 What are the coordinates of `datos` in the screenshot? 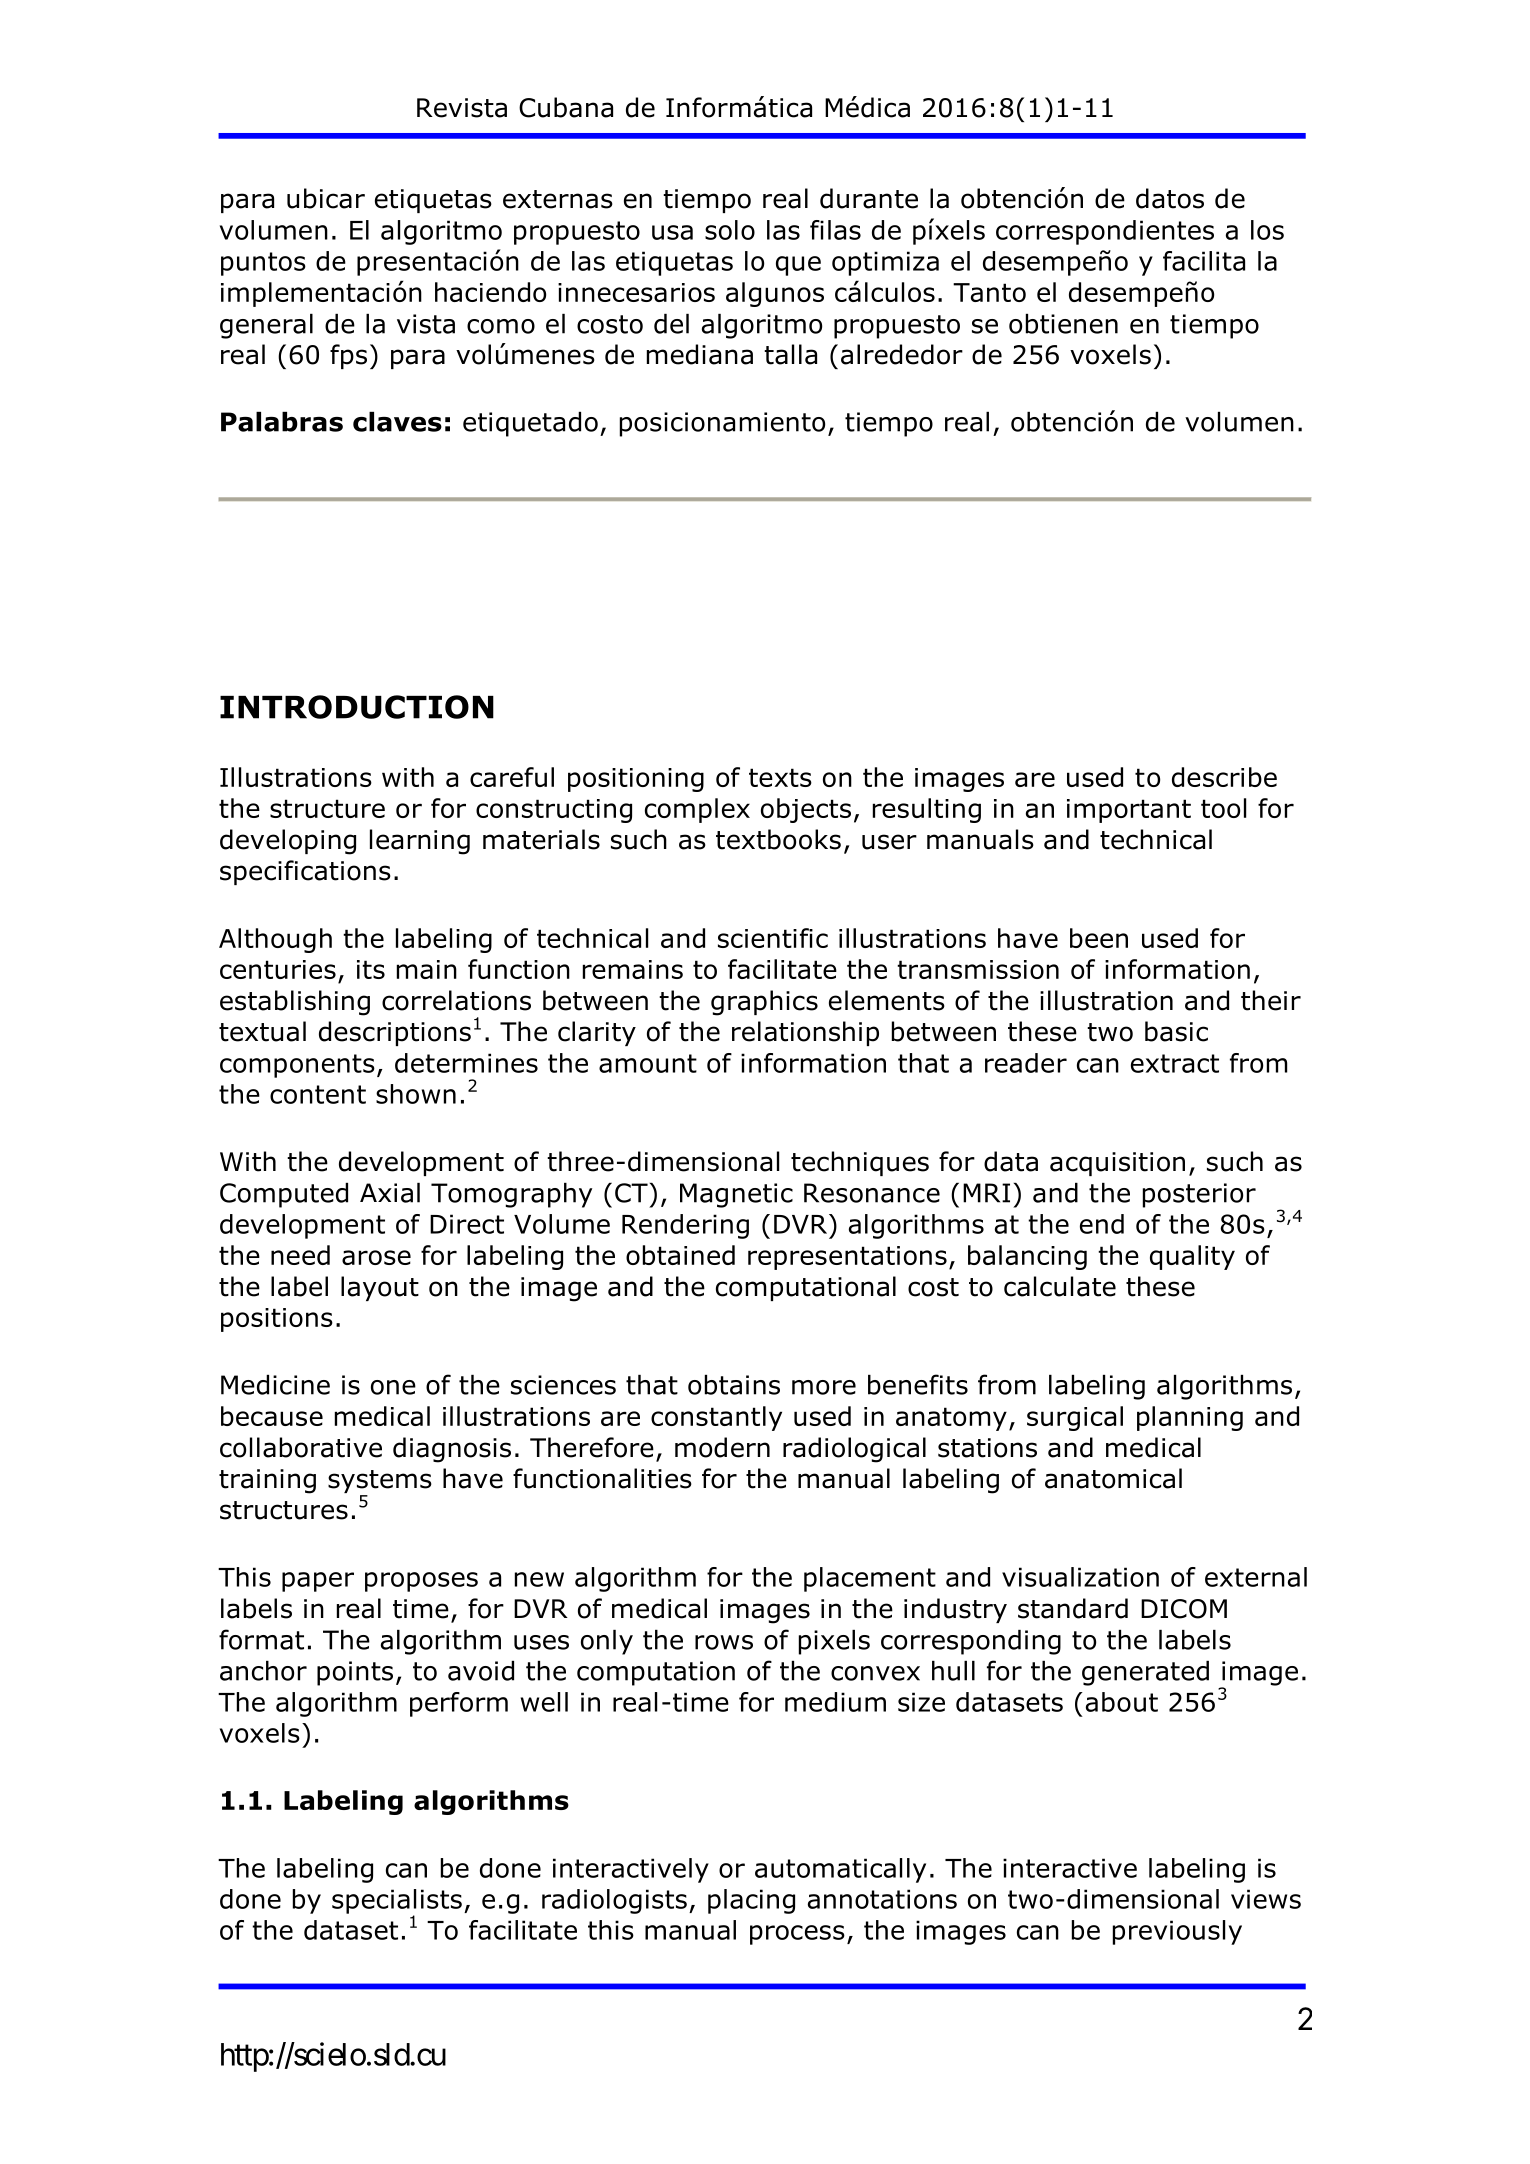 It's located at (1170, 198).
